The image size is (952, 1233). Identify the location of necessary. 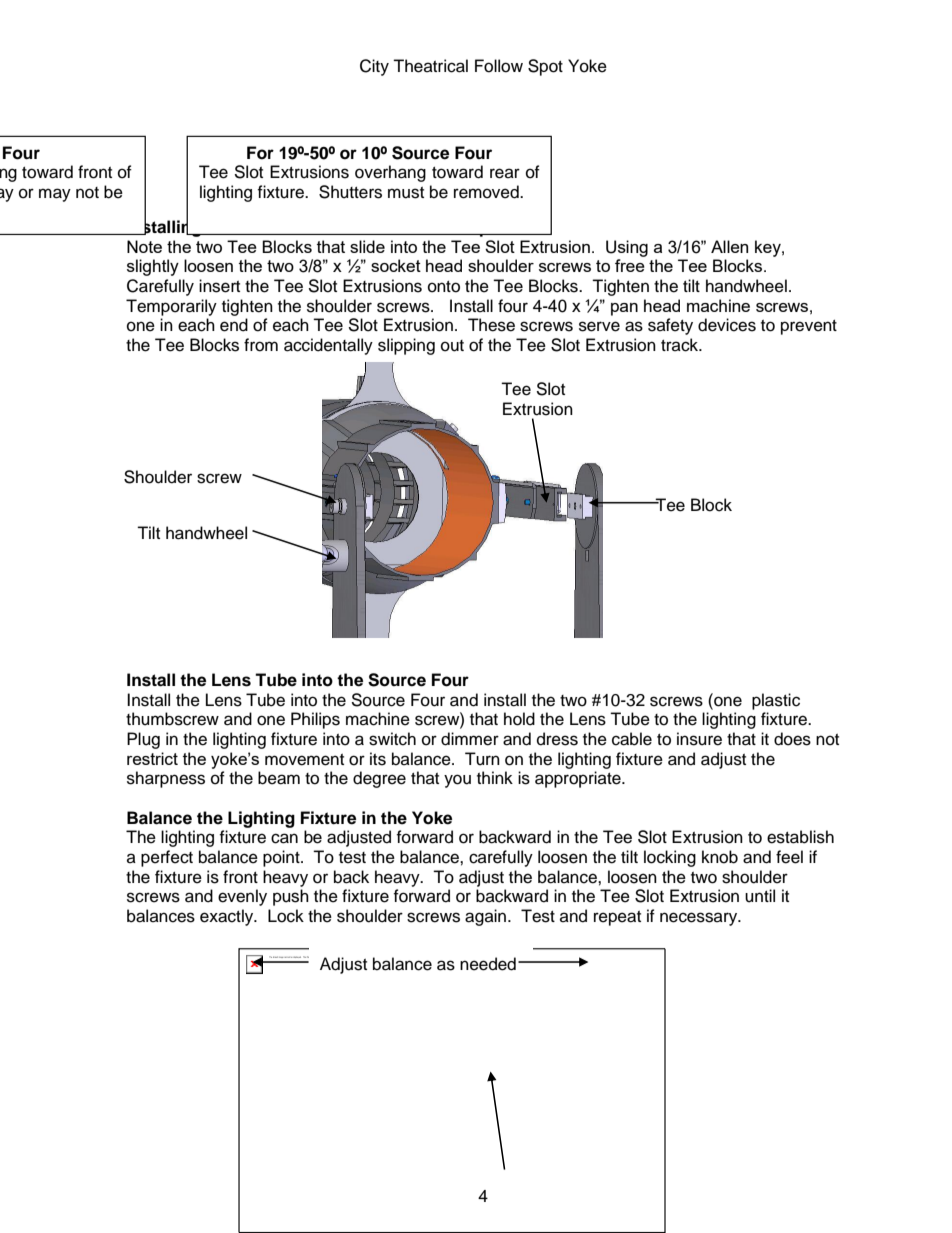
(700, 919).
